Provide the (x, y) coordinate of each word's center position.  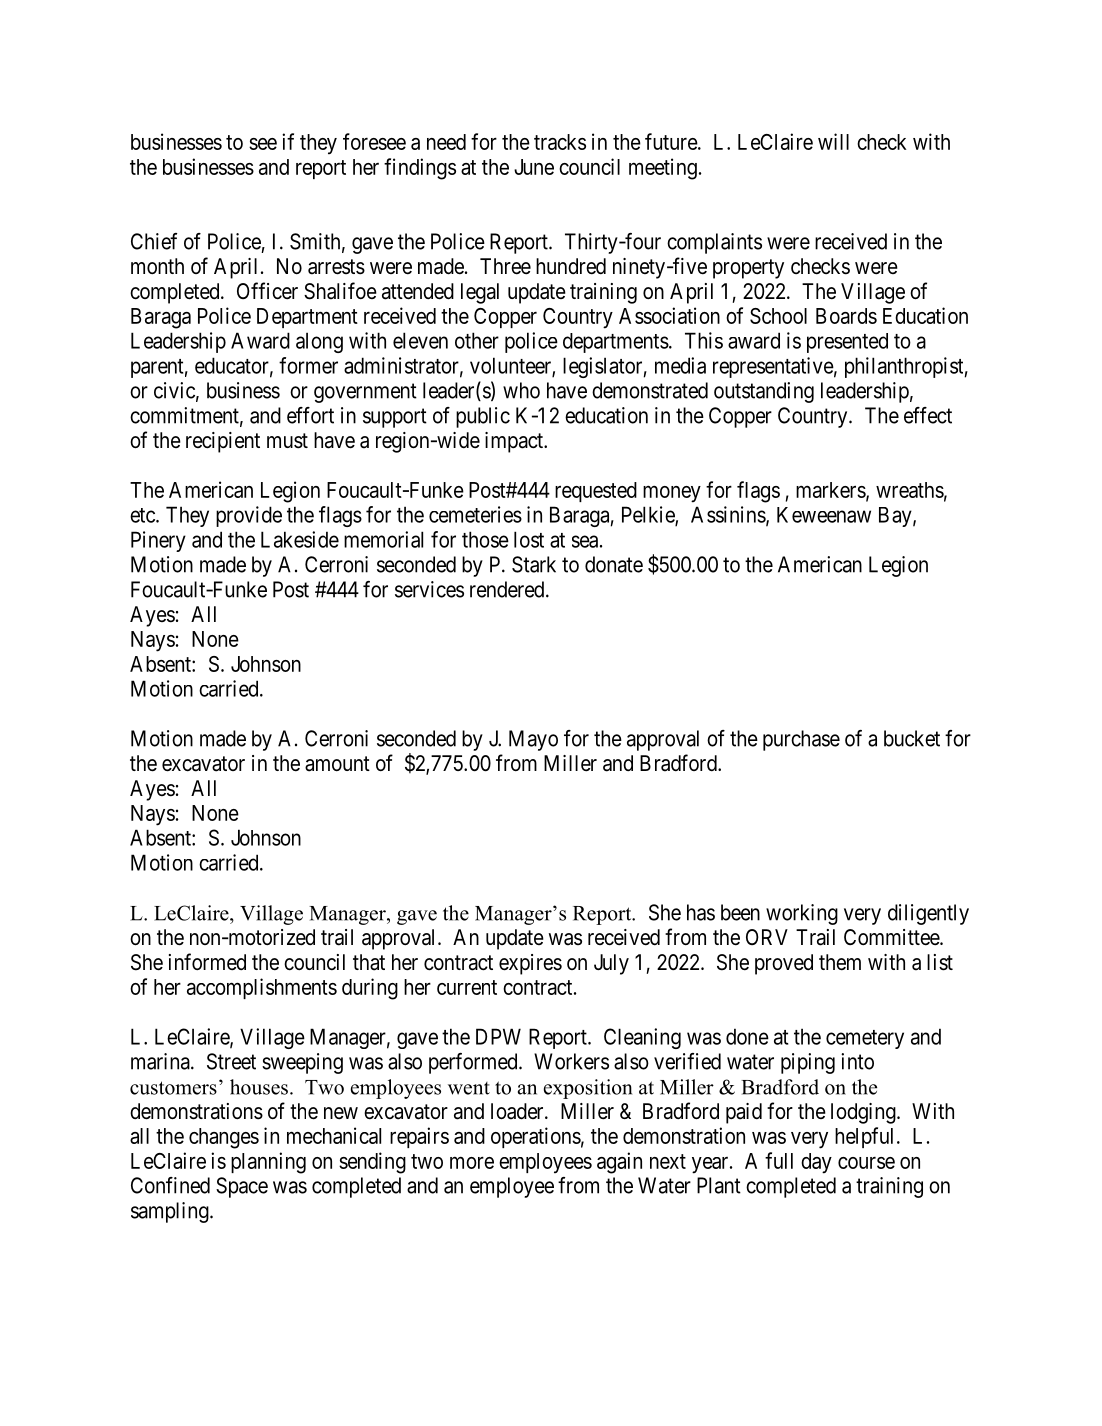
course (866, 1163)
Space (242, 1187)
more (472, 1162)
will (833, 141)
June (534, 167)
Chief (154, 241)
